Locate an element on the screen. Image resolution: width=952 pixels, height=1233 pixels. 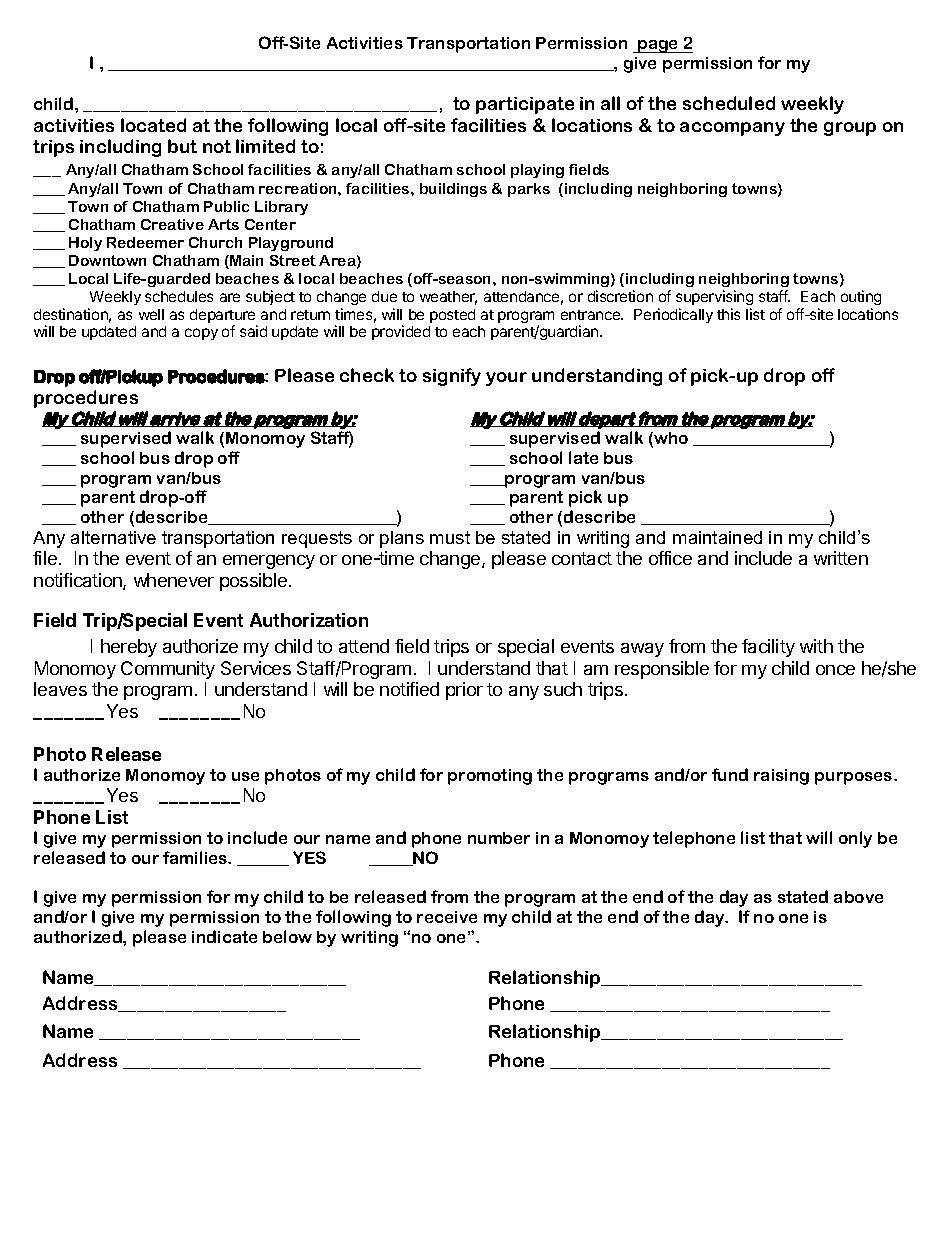
must is located at coordinates (450, 537).
